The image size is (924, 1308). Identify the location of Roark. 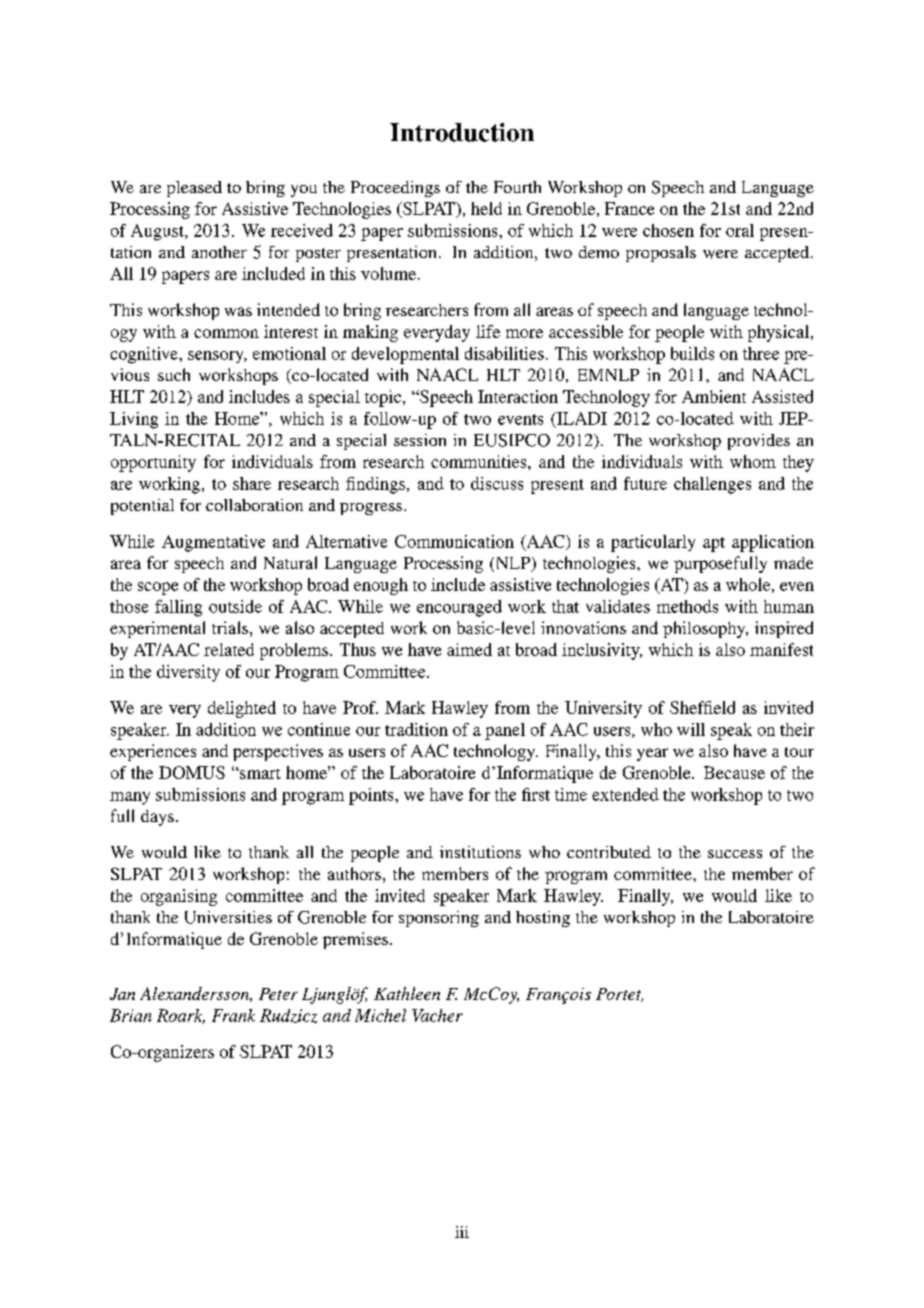
(181, 1016).
